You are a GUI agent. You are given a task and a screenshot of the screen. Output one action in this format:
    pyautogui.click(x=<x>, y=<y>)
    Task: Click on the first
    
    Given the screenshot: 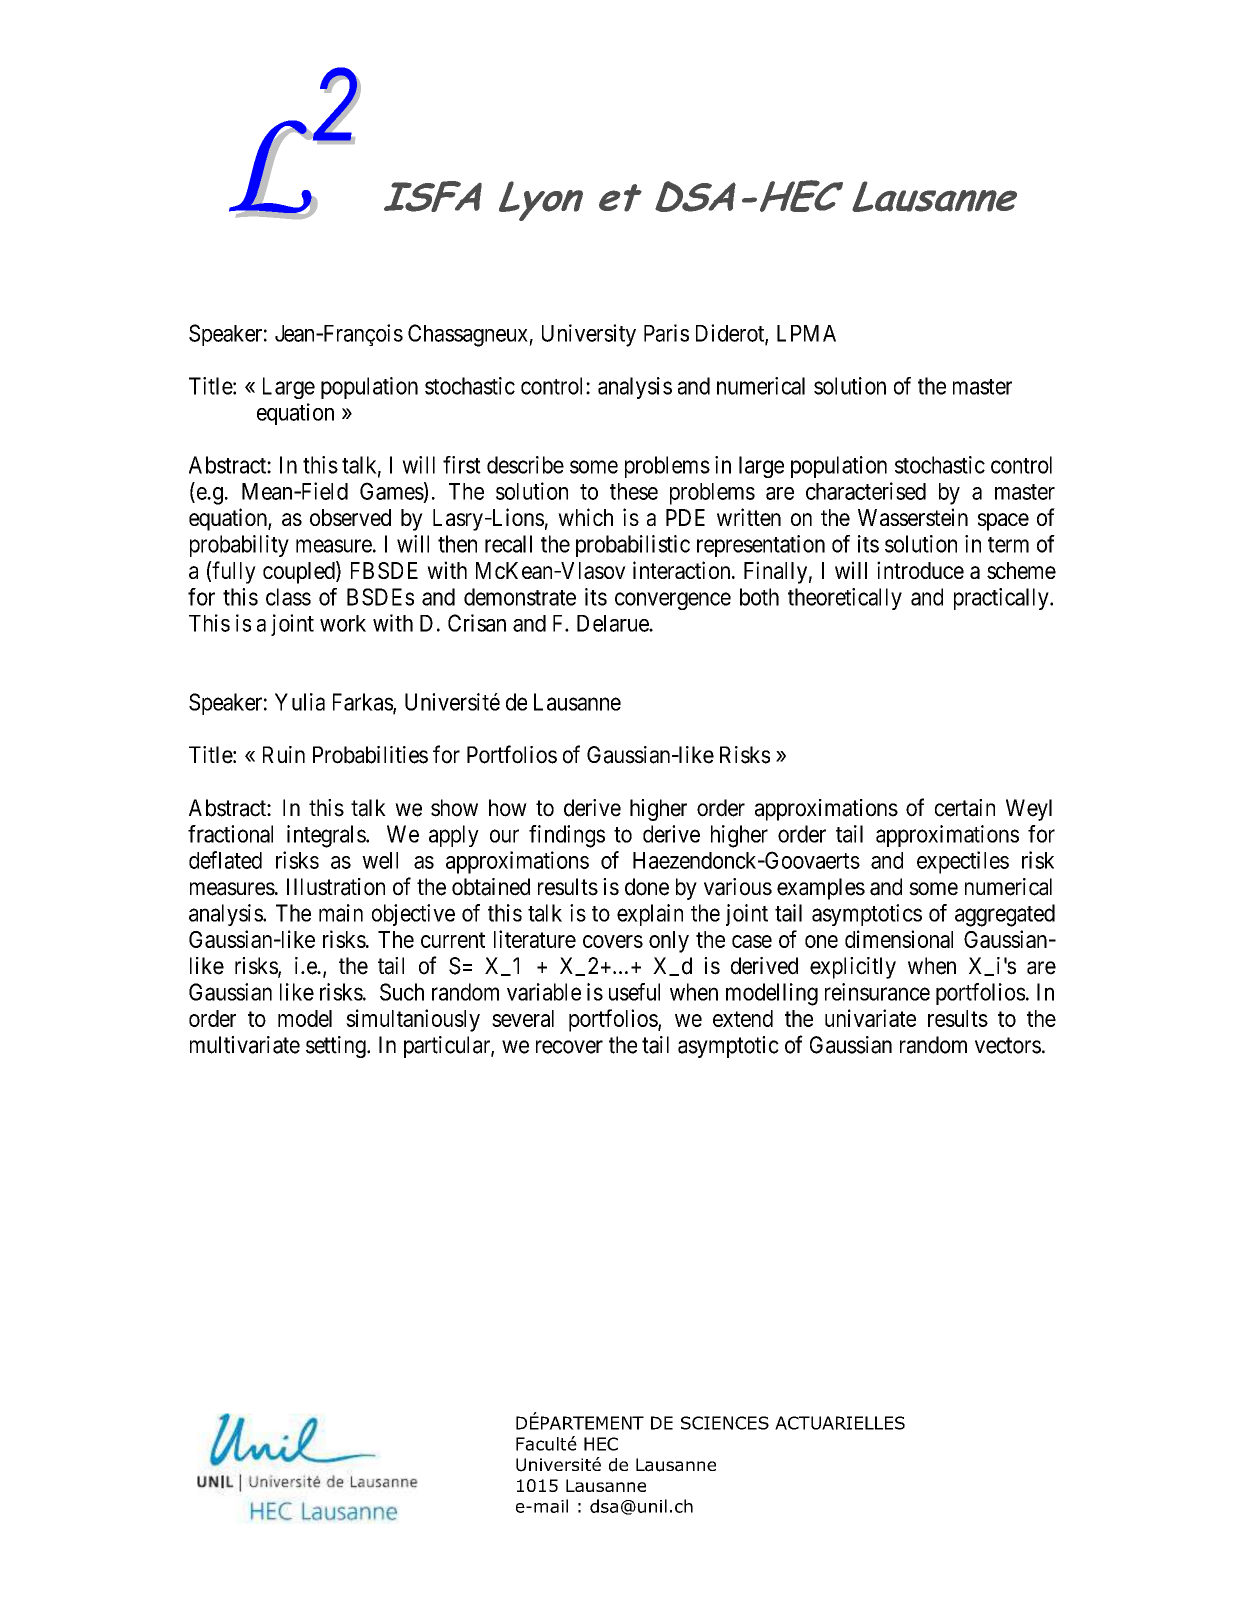 What is the action you would take?
    pyautogui.click(x=462, y=465)
